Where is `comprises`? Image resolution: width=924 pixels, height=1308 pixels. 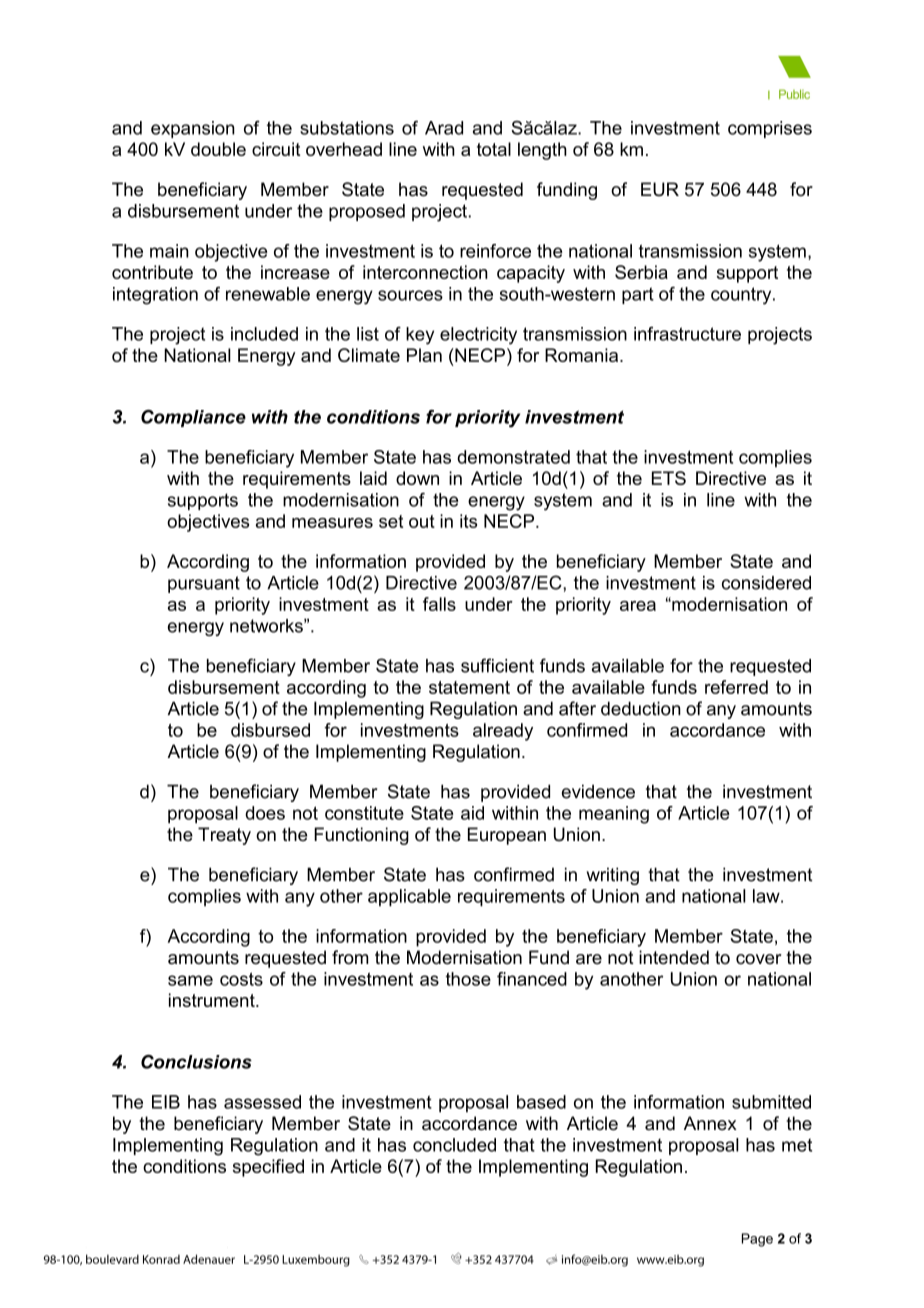
comprises is located at coordinates (770, 129).
